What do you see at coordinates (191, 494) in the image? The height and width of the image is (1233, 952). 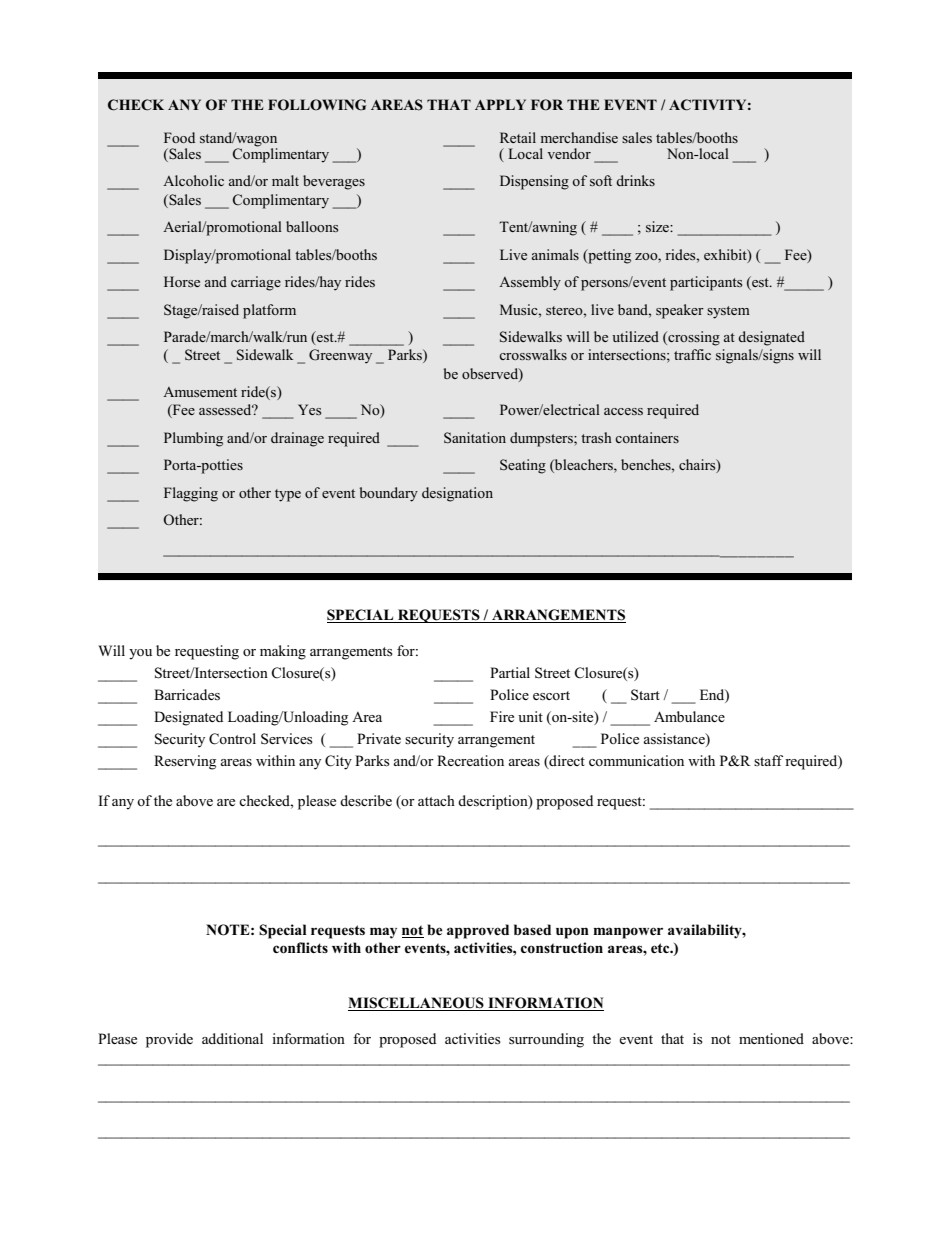 I see `Flagging` at bounding box center [191, 494].
